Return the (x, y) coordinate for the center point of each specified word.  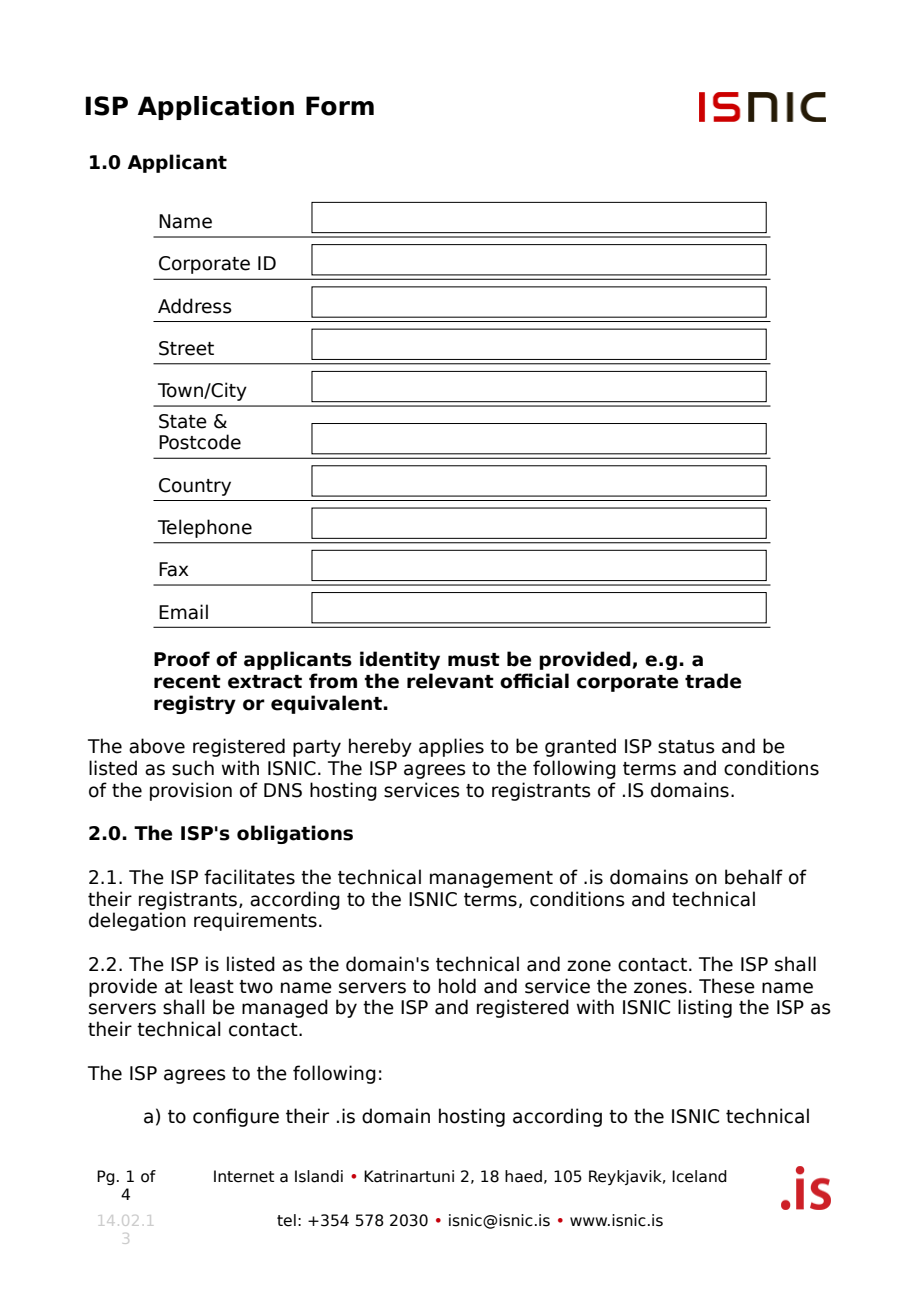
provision (191, 791)
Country (195, 487)
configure (236, 1117)
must (474, 660)
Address (195, 306)
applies (451, 747)
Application (216, 108)
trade (713, 681)
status (686, 747)
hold (457, 986)
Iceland (699, 1176)
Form (340, 106)
